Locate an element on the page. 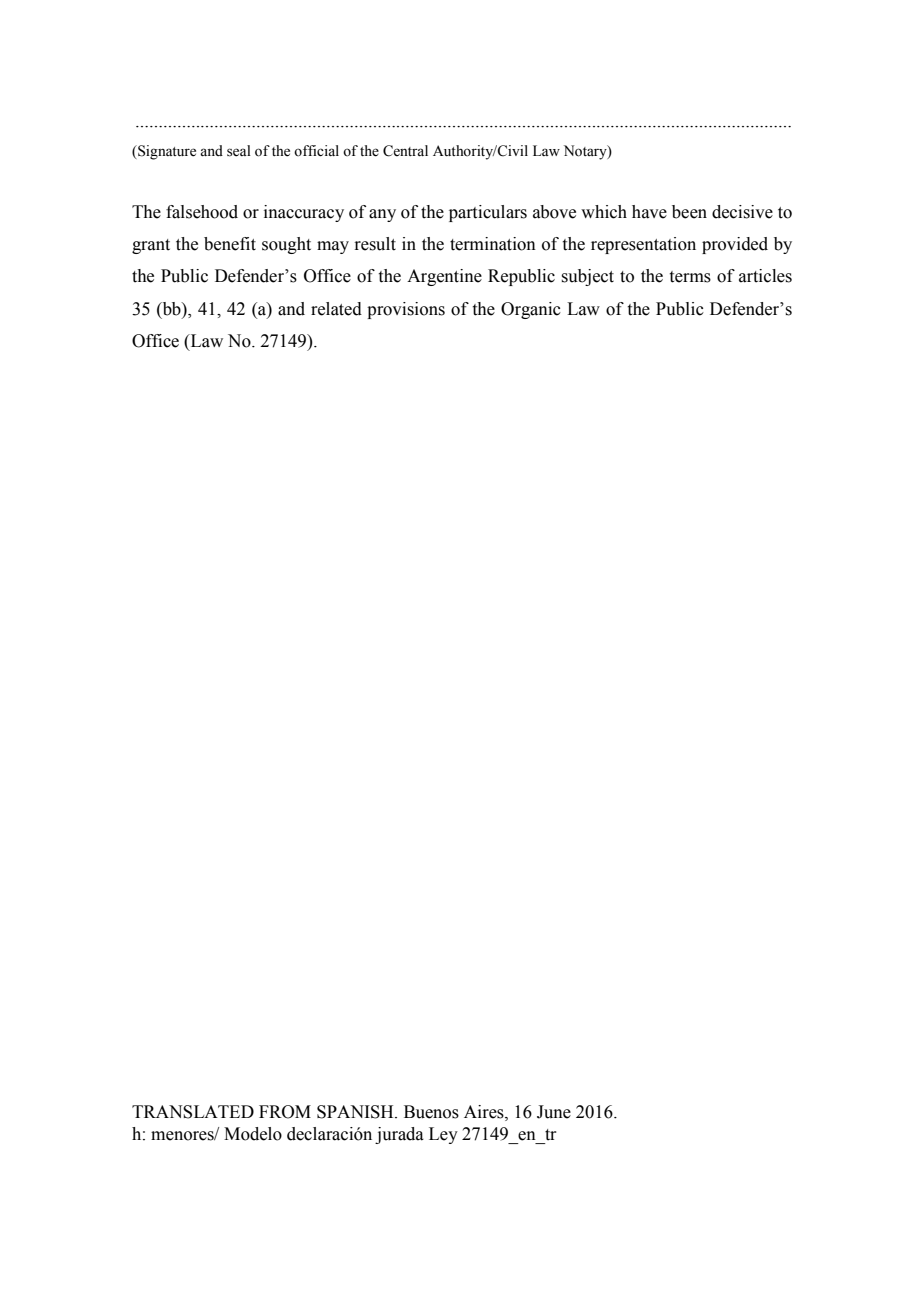 The width and height of the page is (924, 1308). terms is located at coordinates (690, 277).
